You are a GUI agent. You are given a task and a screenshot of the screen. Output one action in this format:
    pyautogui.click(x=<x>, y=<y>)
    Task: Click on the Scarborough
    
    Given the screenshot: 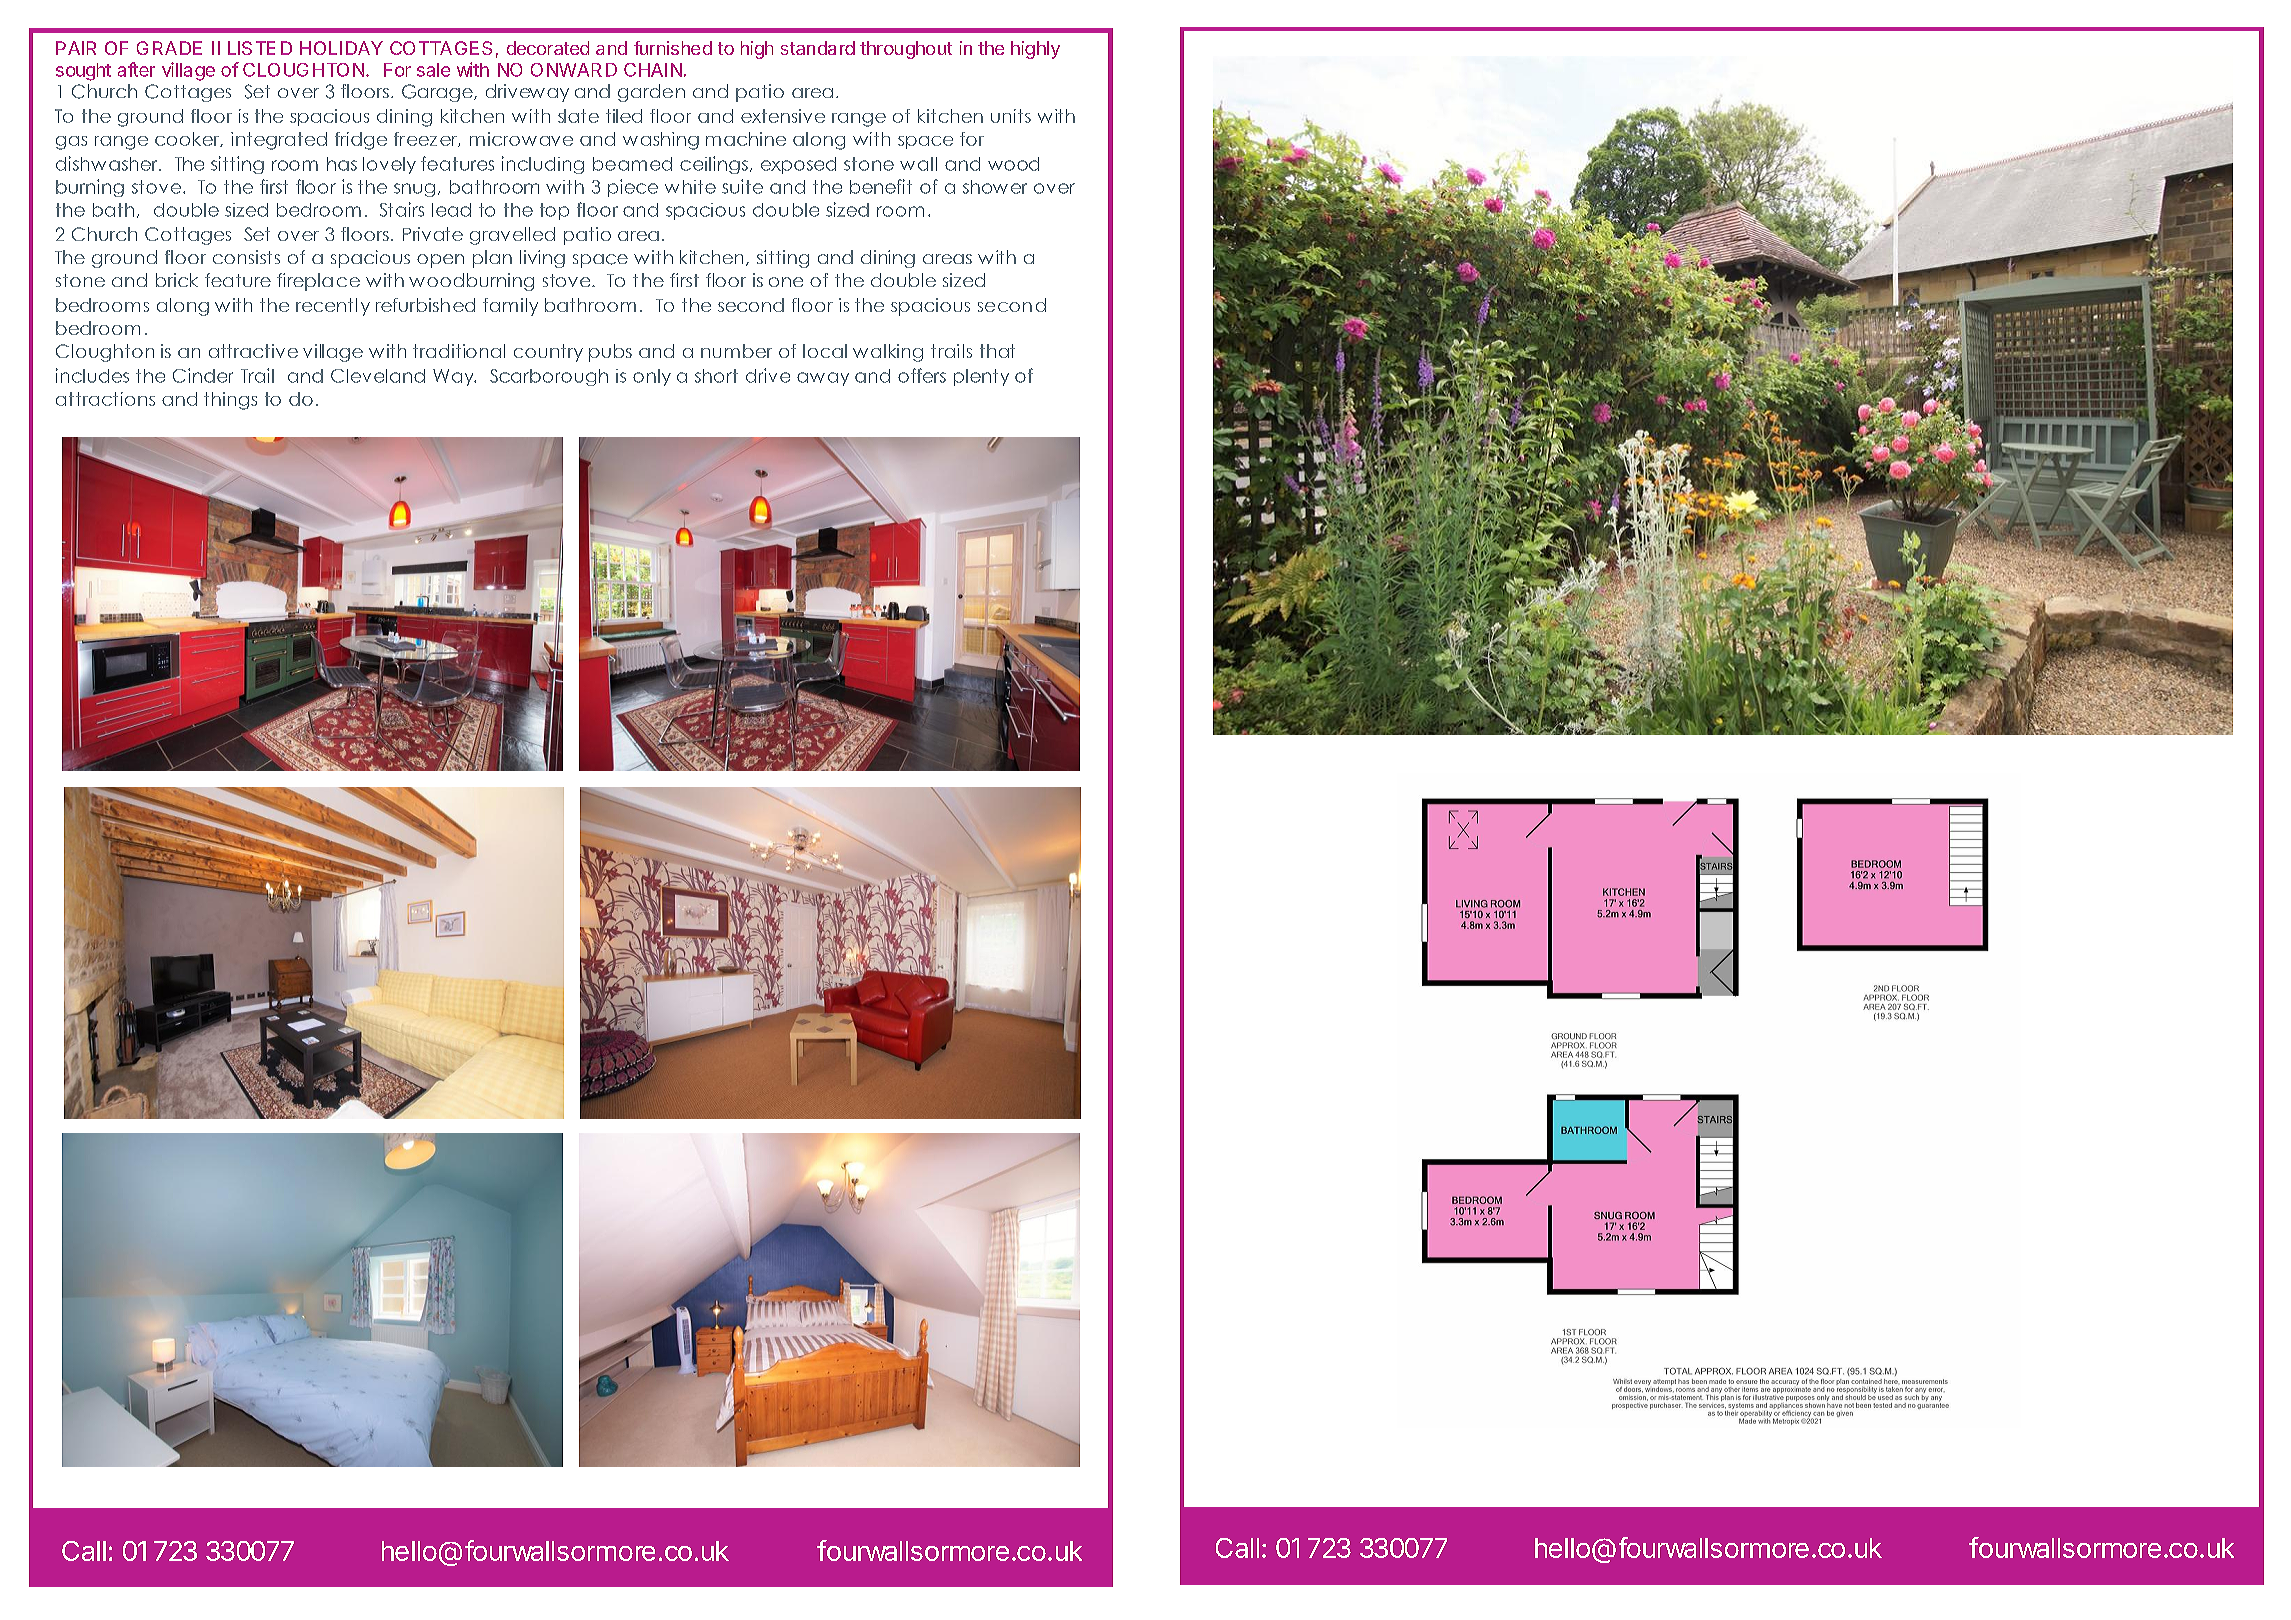 What is the action you would take?
    pyautogui.click(x=549, y=377)
